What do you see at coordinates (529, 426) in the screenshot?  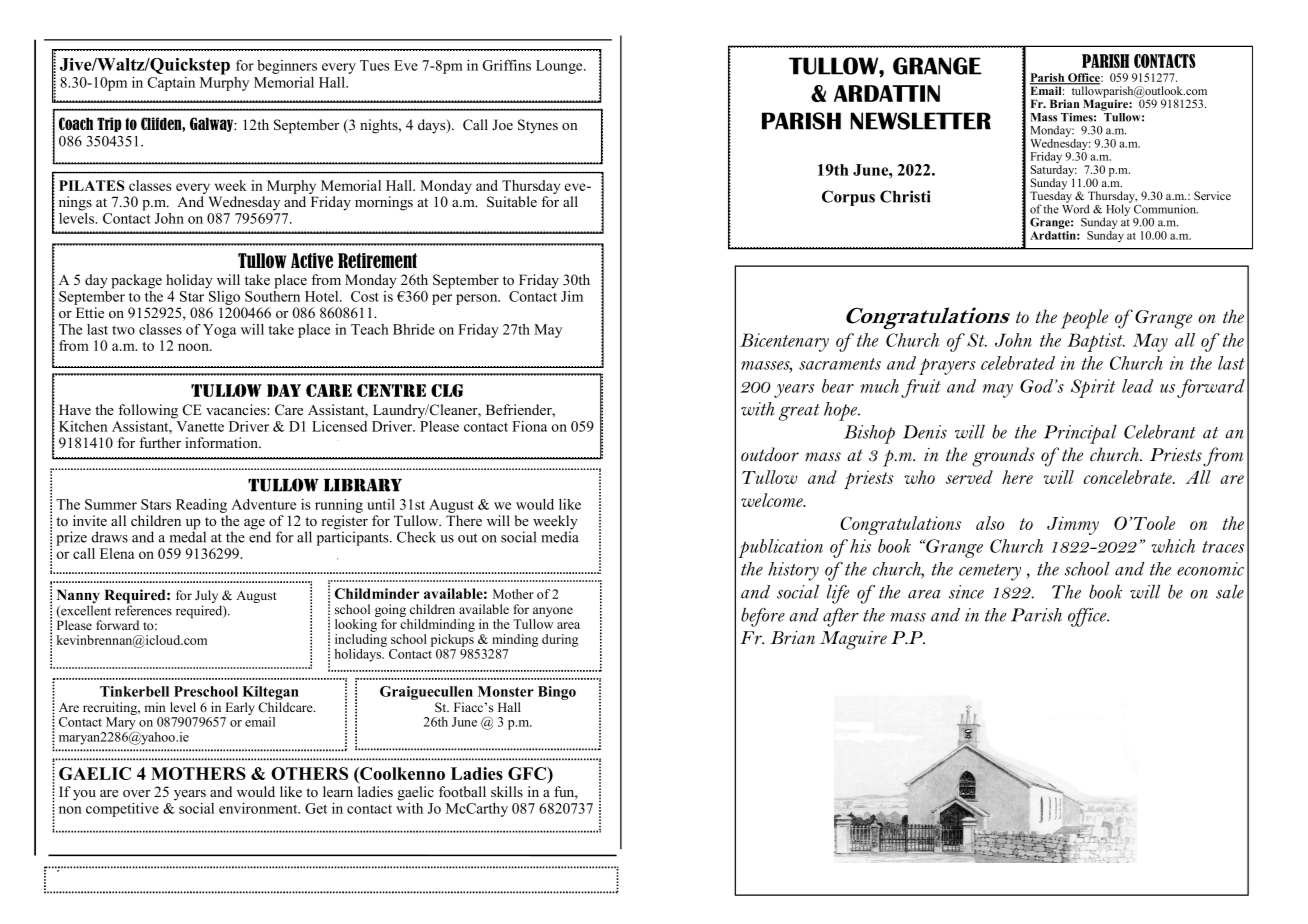 I see `Fiona` at bounding box center [529, 426].
